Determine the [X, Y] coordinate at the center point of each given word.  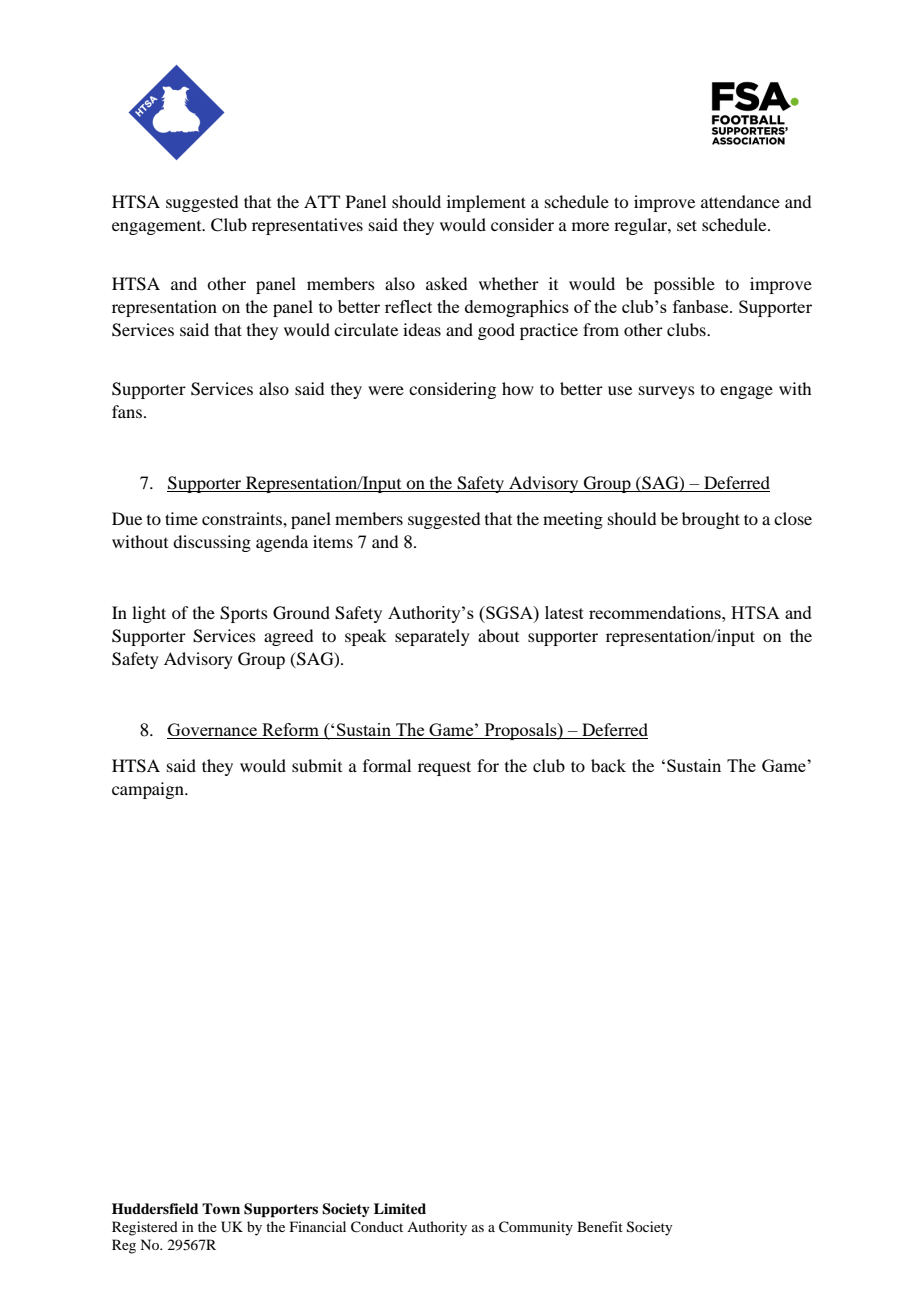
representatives [307, 226]
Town [221, 1208]
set [687, 225]
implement [486, 203]
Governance [213, 731]
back [608, 765]
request [444, 768]
